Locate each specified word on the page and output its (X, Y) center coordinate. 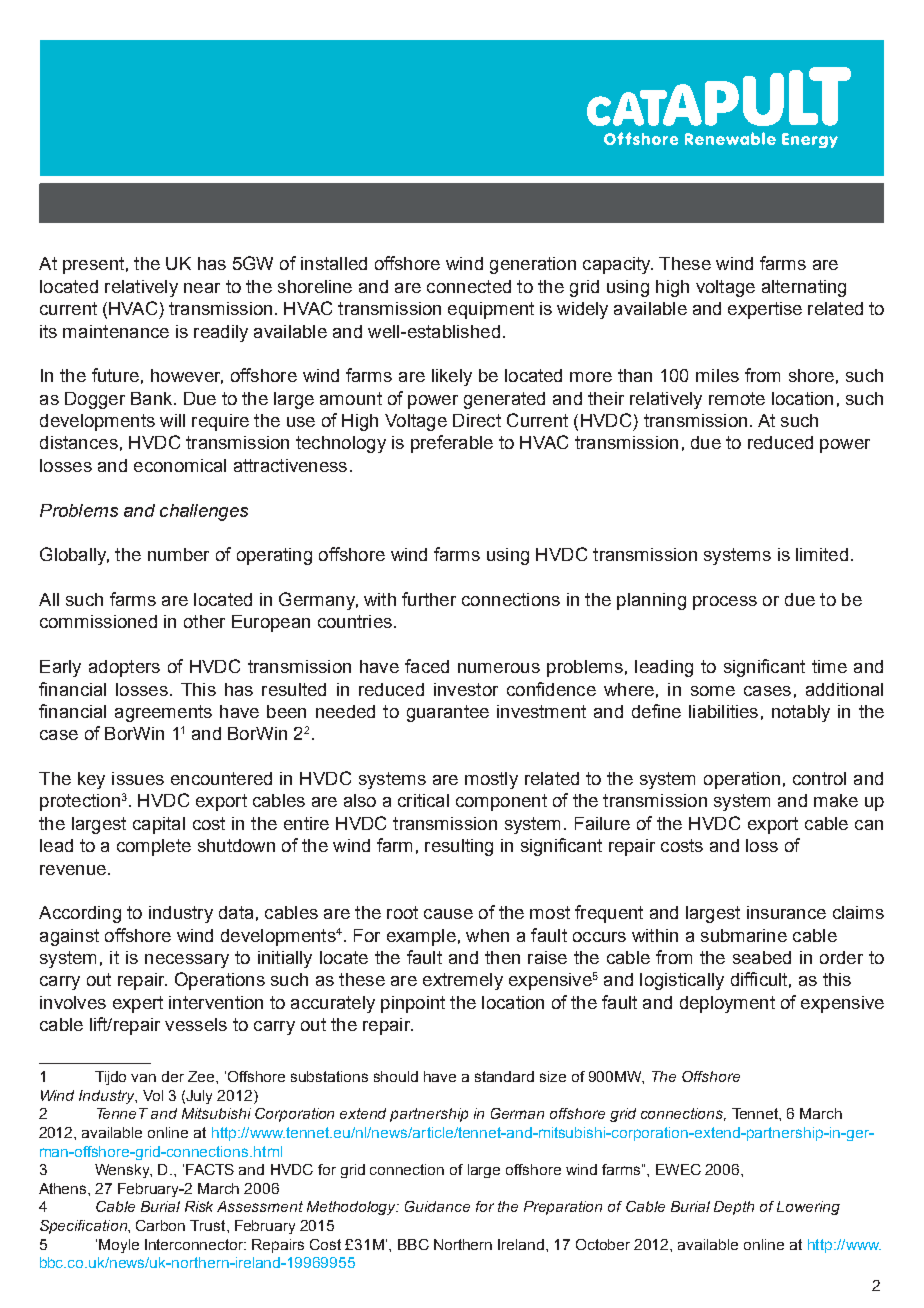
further (429, 599)
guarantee (448, 713)
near (202, 288)
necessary (187, 961)
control (819, 778)
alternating (804, 288)
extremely (463, 981)
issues (138, 778)
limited (822, 554)
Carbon (160, 1225)
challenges (204, 512)
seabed (762, 957)
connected (469, 286)
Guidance (437, 1206)
